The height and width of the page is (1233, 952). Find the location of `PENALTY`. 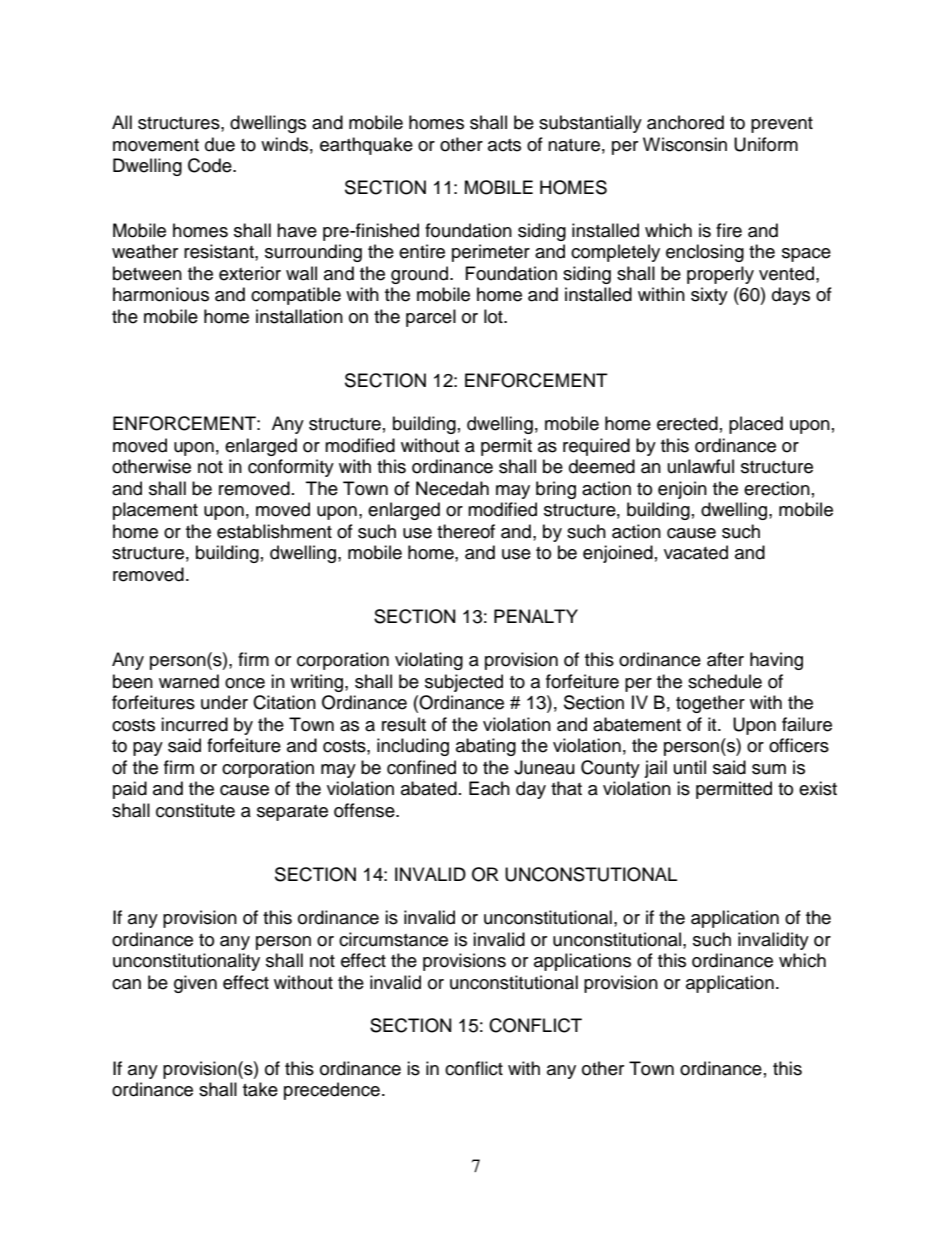

PENALTY is located at coordinates (536, 616).
